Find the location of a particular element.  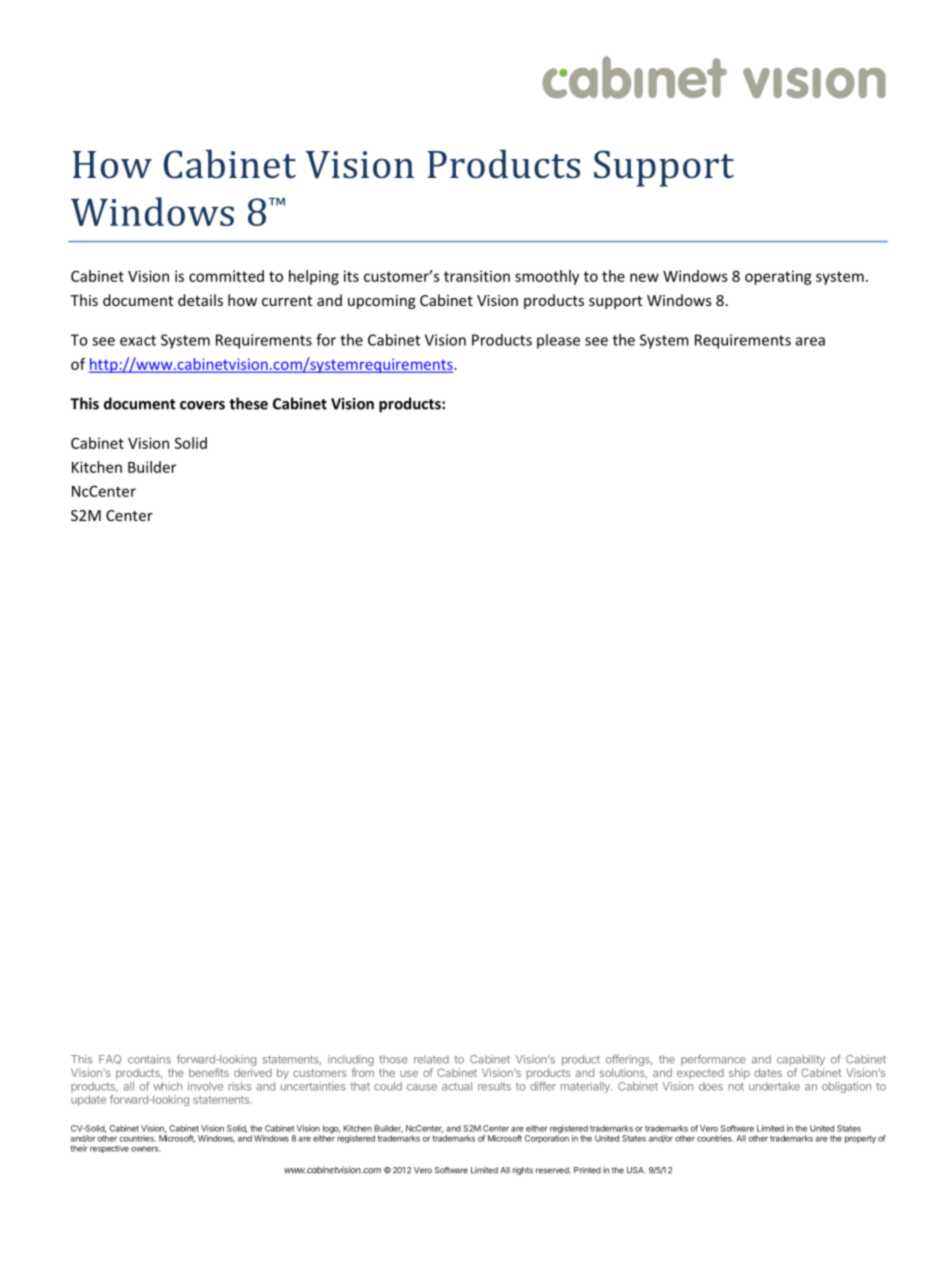

contains is located at coordinates (149, 1059).
